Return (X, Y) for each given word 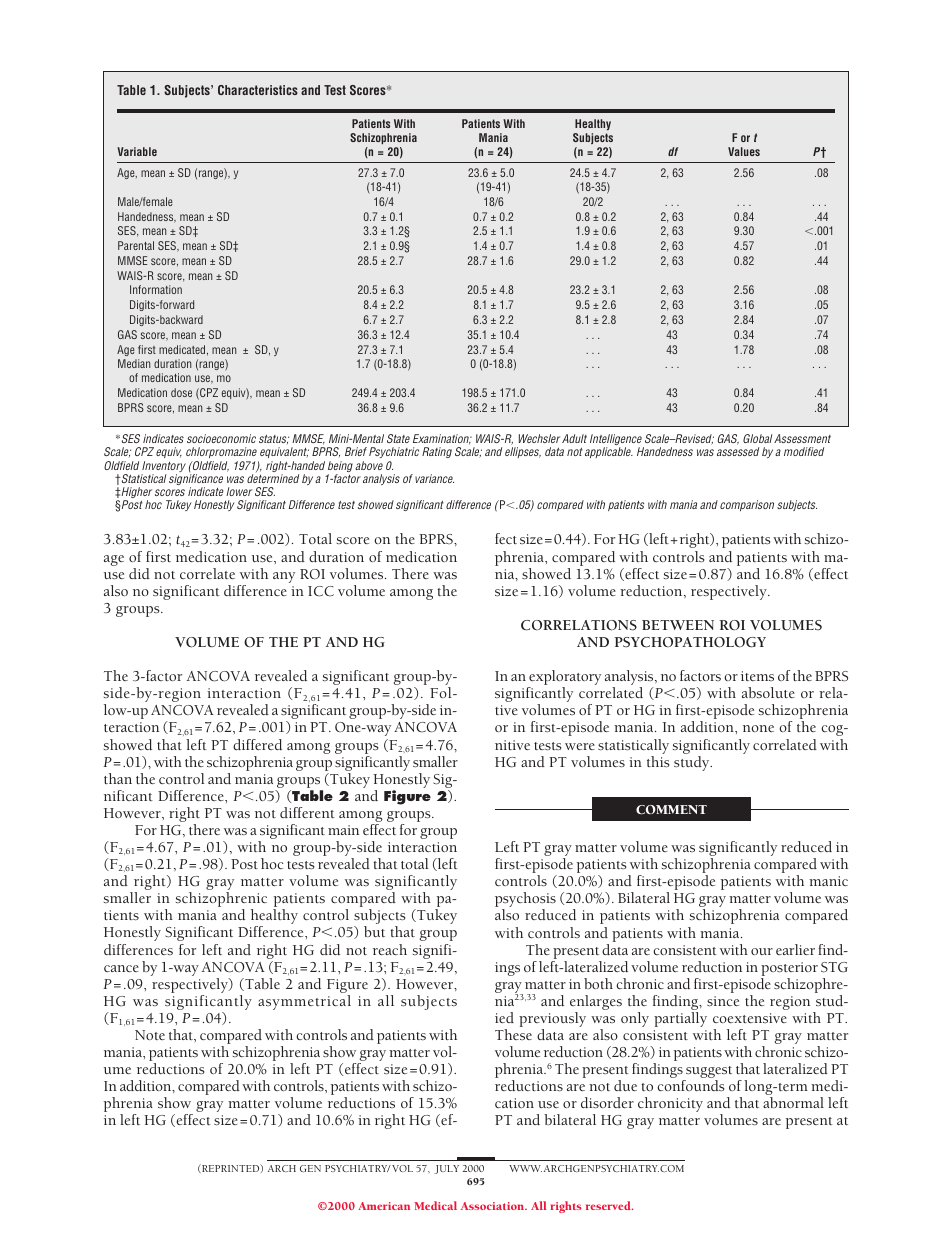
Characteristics (258, 90)
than (118, 778)
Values (744, 151)
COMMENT (671, 810)
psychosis (525, 901)
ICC (321, 591)
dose (181, 392)
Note (150, 1035)
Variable (137, 151)
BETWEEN (678, 625)
